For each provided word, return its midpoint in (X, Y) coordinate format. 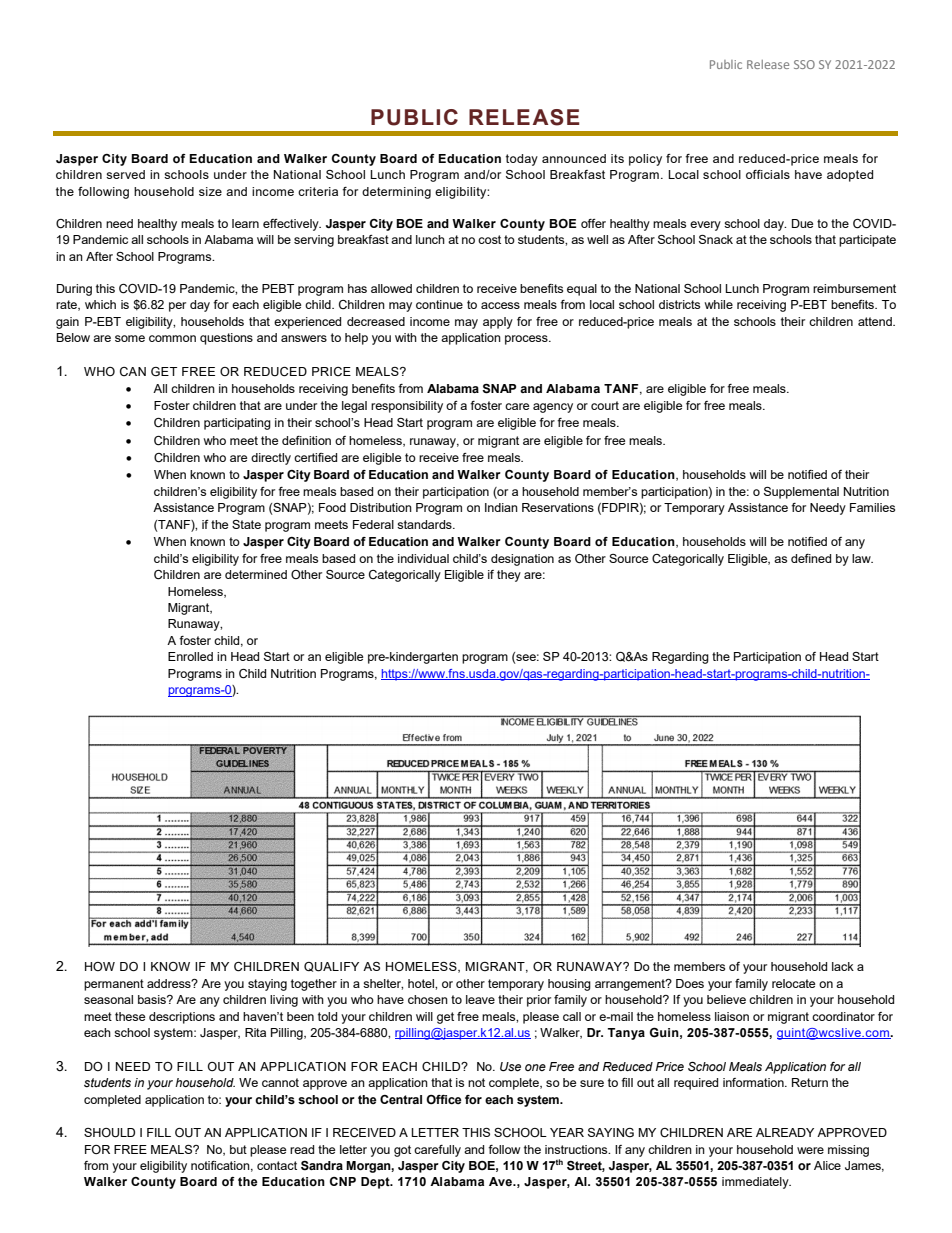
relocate (793, 983)
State (246, 524)
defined (811, 558)
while (718, 304)
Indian (501, 507)
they (509, 576)
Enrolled (190, 656)
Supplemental (801, 493)
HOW (100, 966)
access (500, 305)
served (125, 174)
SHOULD (109, 1133)
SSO (804, 64)
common (172, 338)
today (522, 160)
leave (480, 999)
